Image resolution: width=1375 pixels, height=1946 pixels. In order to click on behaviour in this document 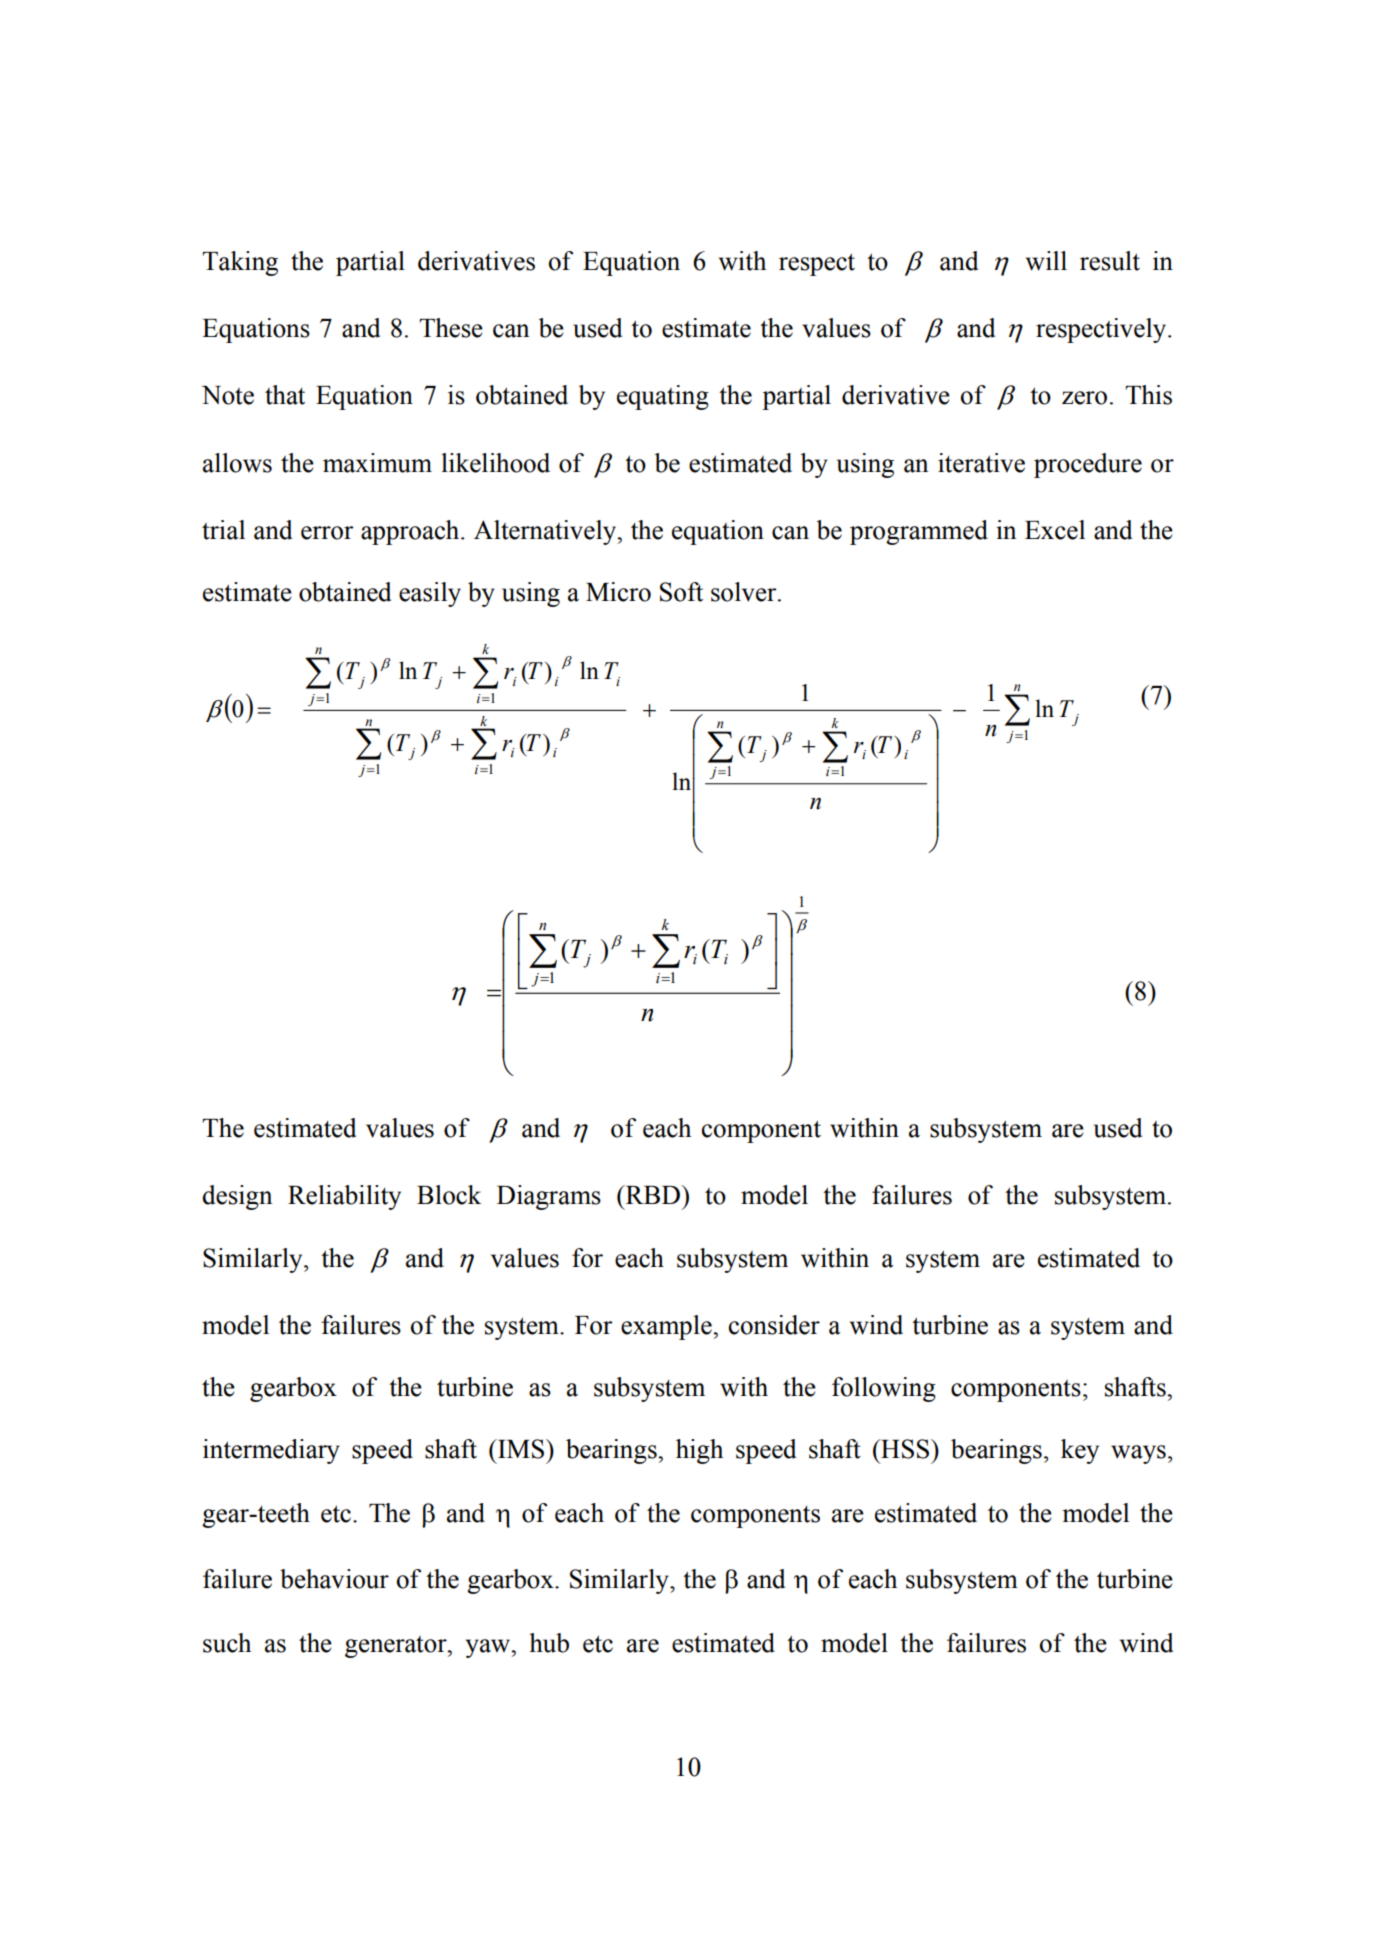, I will do `click(334, 1579)`.
